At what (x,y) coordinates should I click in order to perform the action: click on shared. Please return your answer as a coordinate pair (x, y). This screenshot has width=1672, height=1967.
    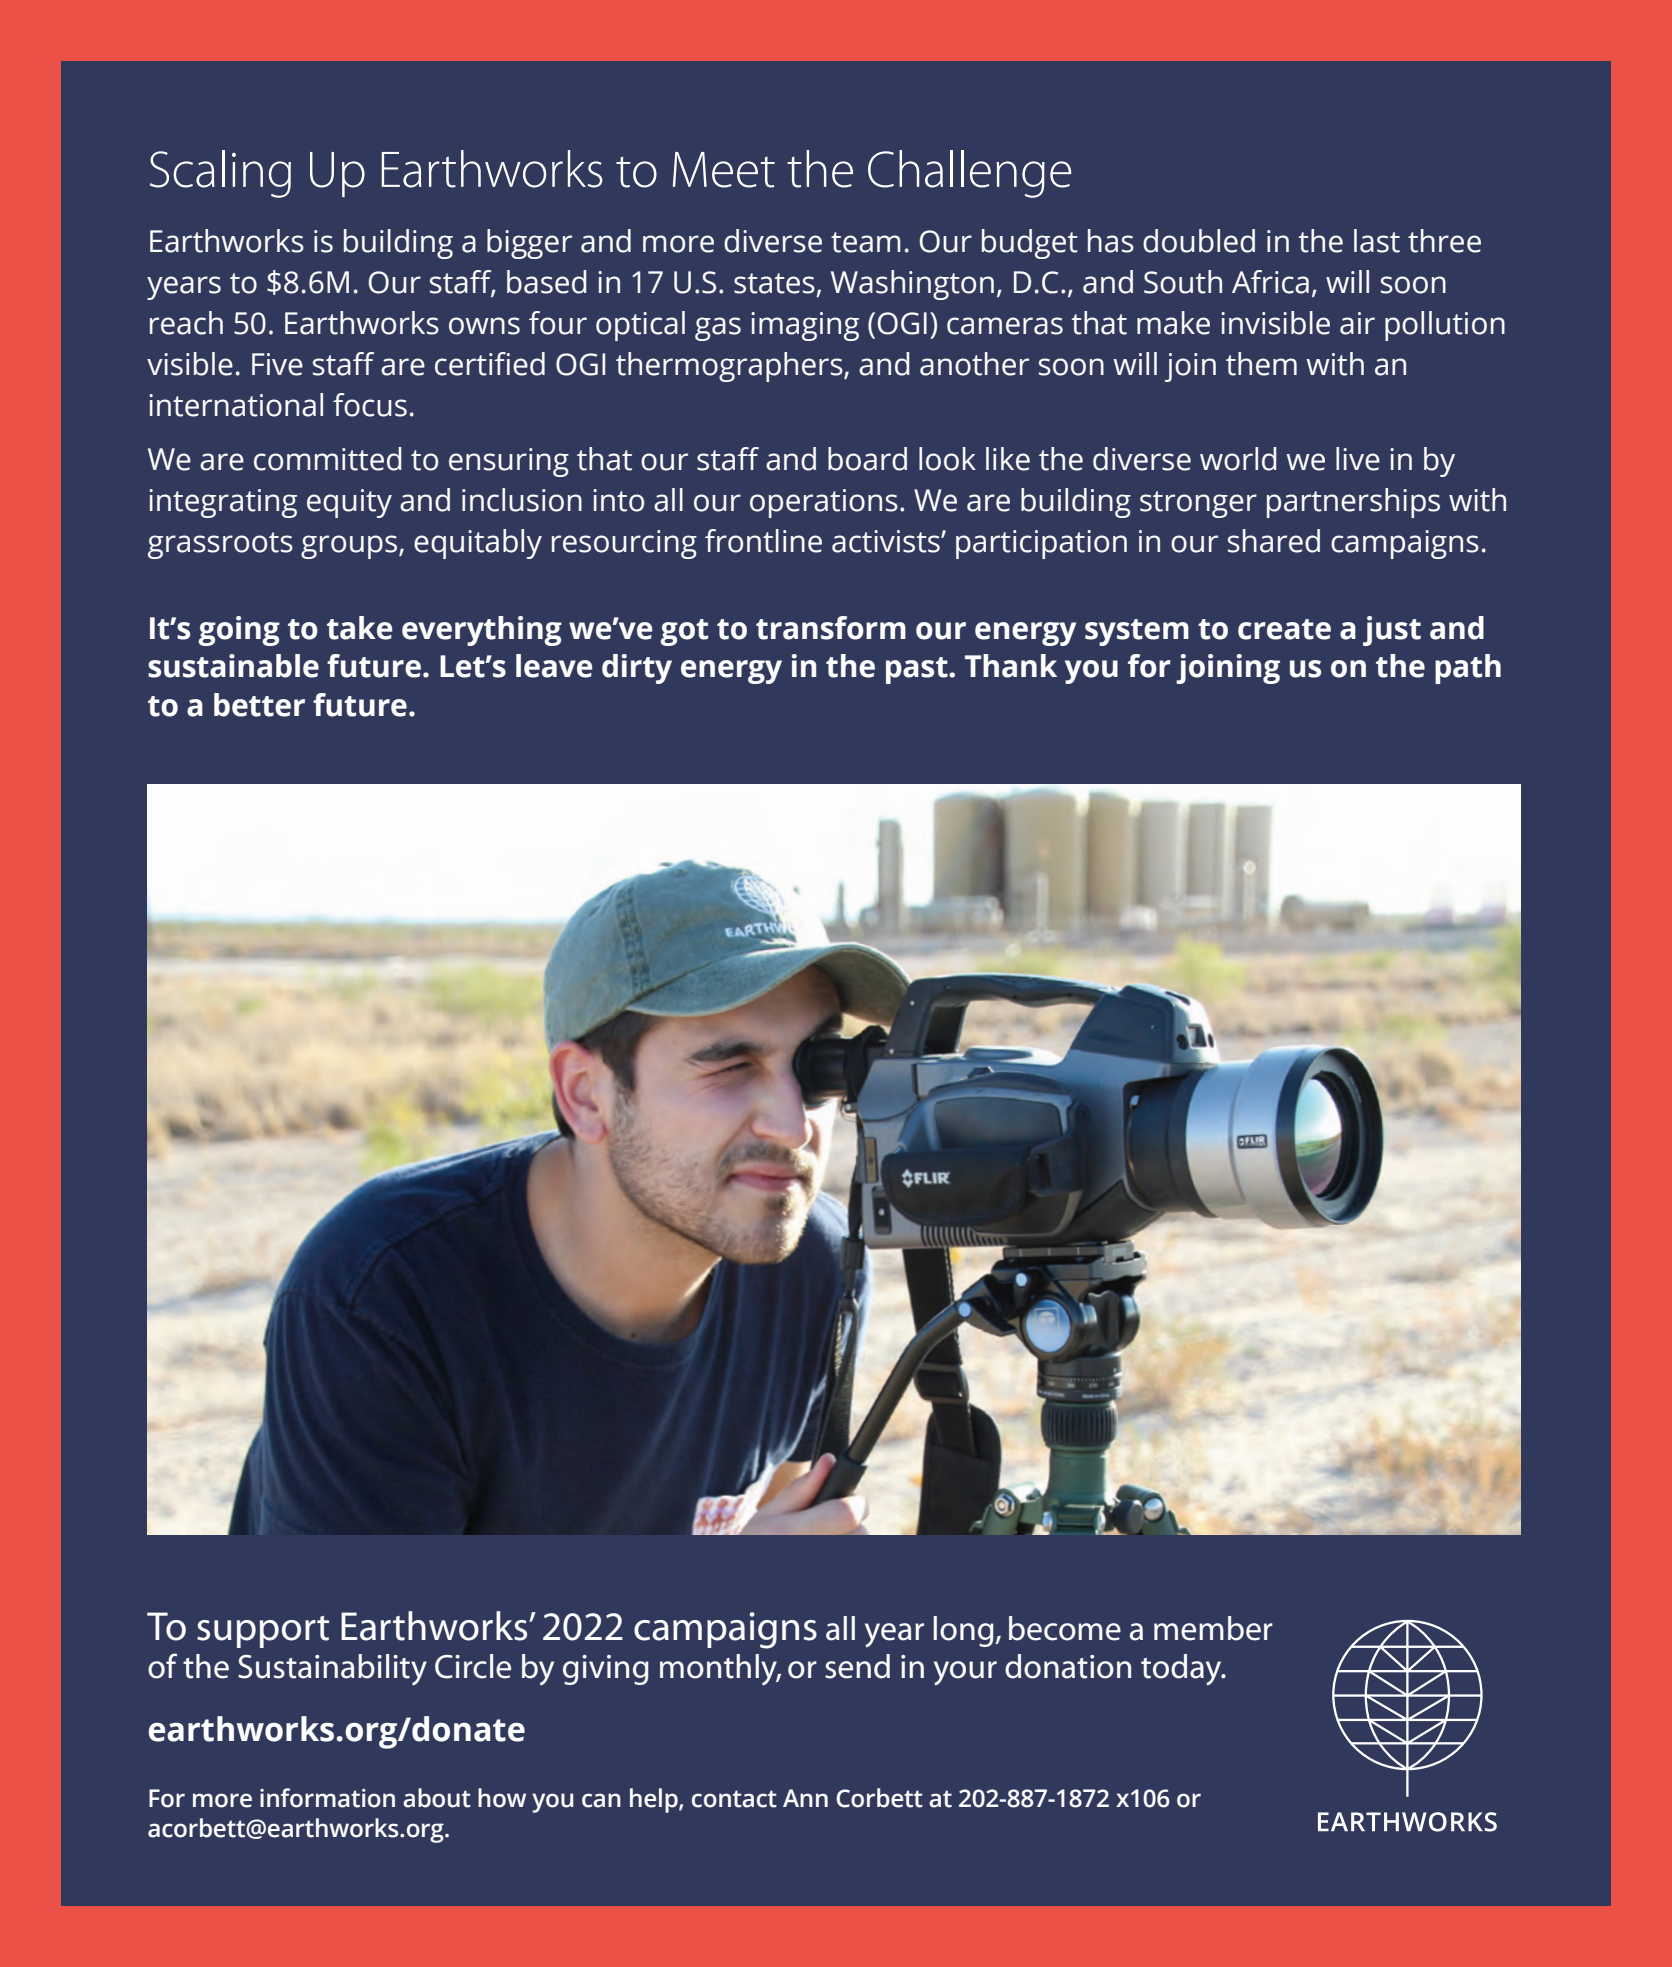
    Looking at the image, I should click on (1274, 541).
